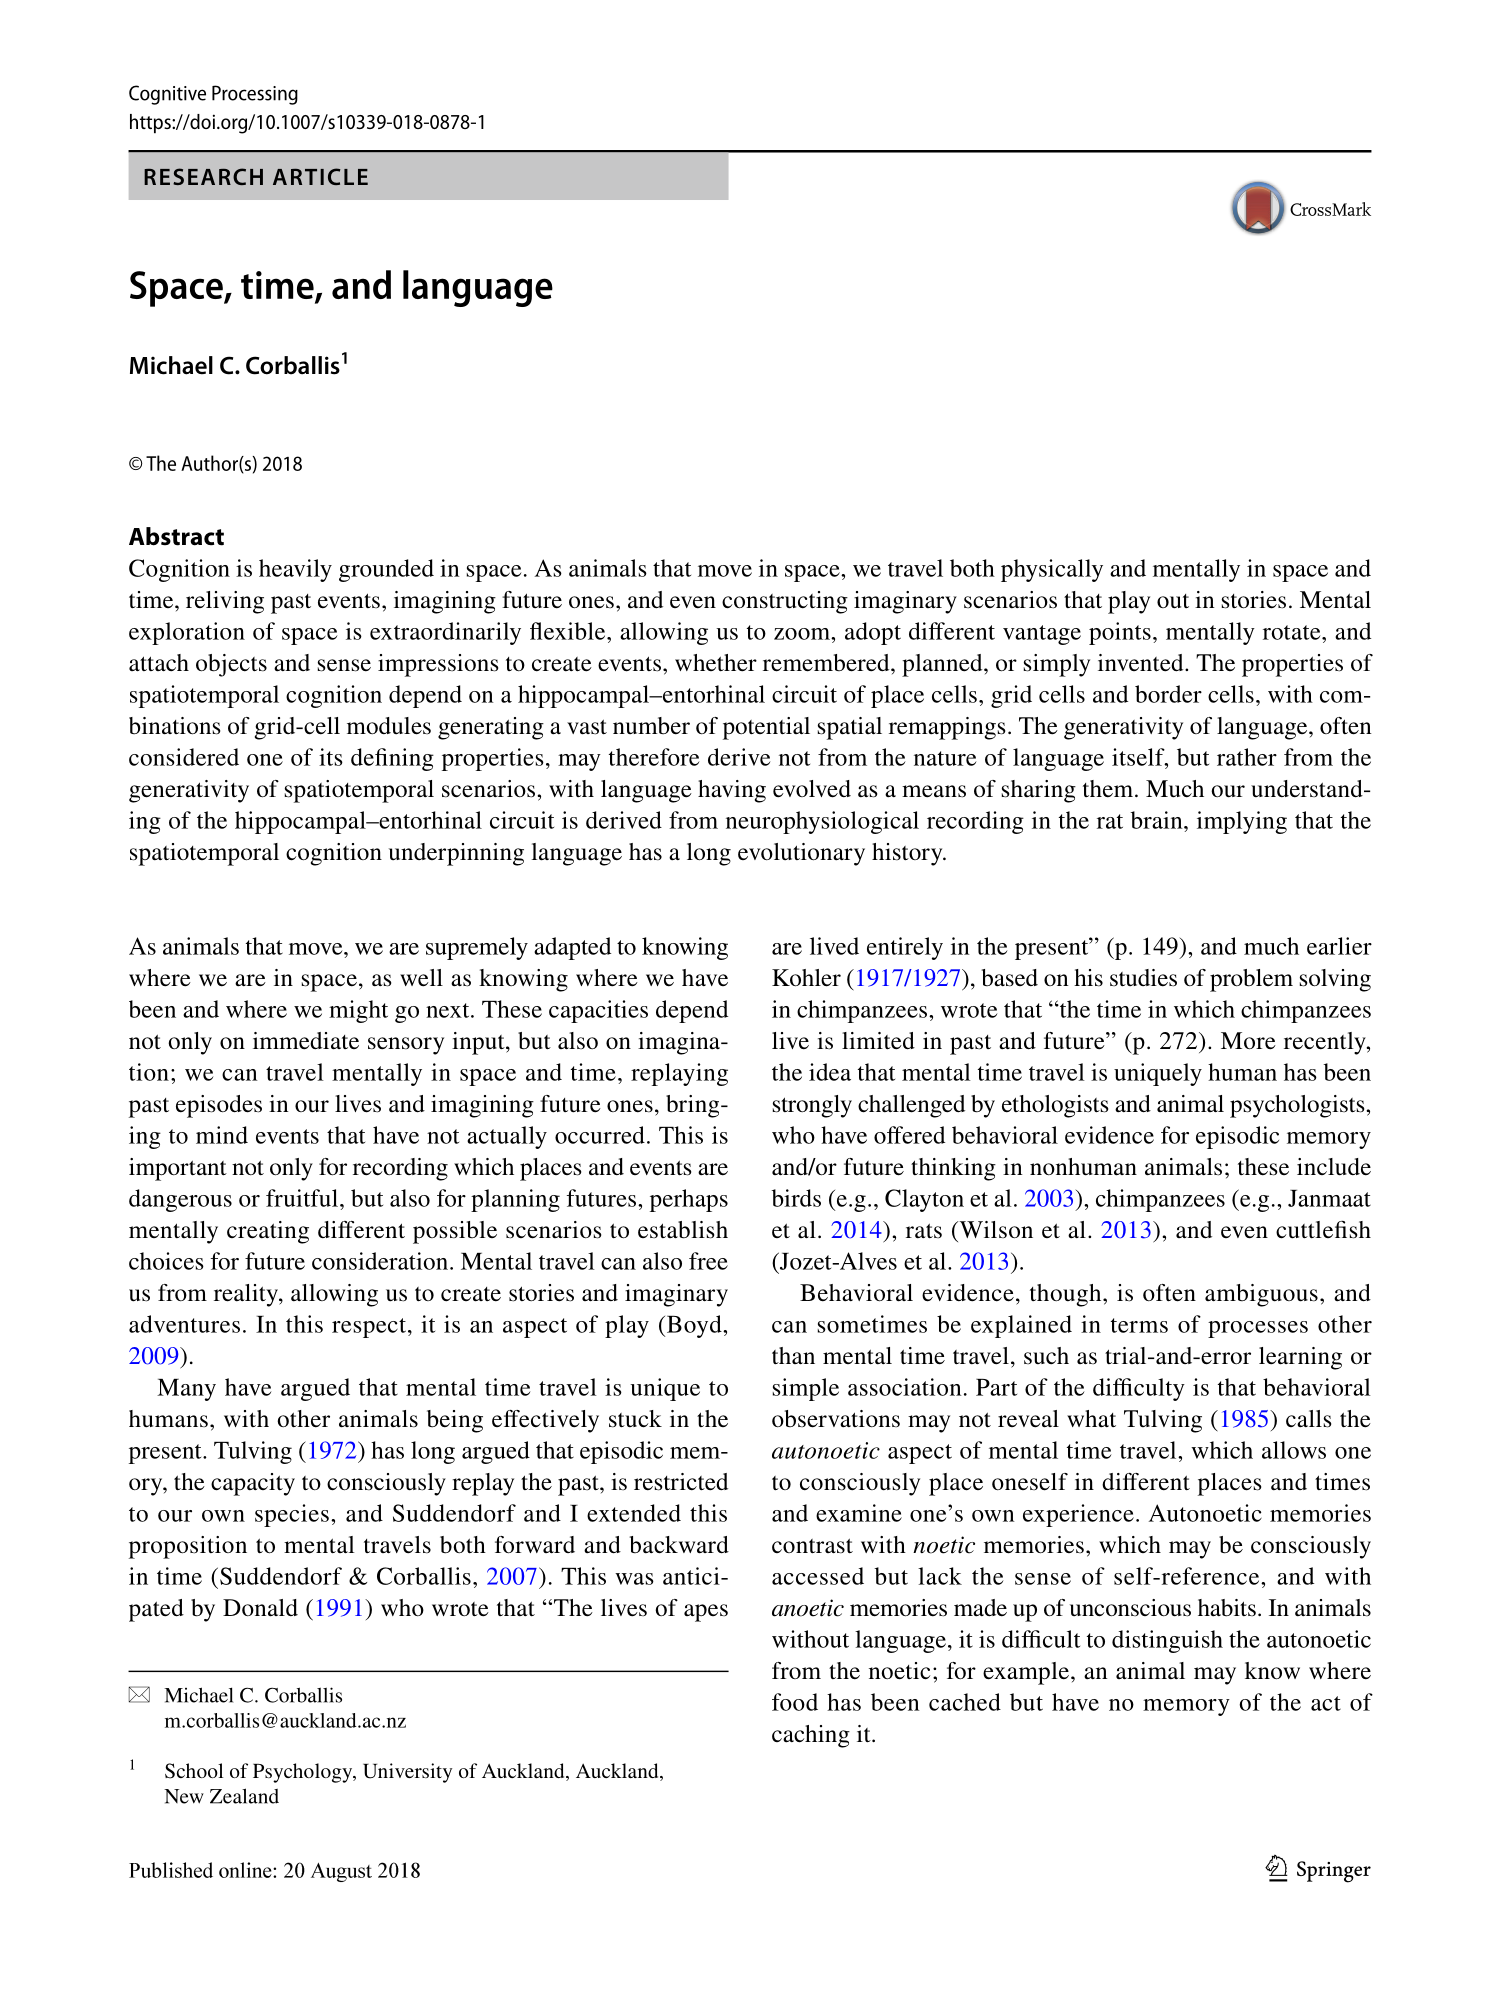 The image size is (1500, 1993). I want to click on birds, so click(796, 1198).
